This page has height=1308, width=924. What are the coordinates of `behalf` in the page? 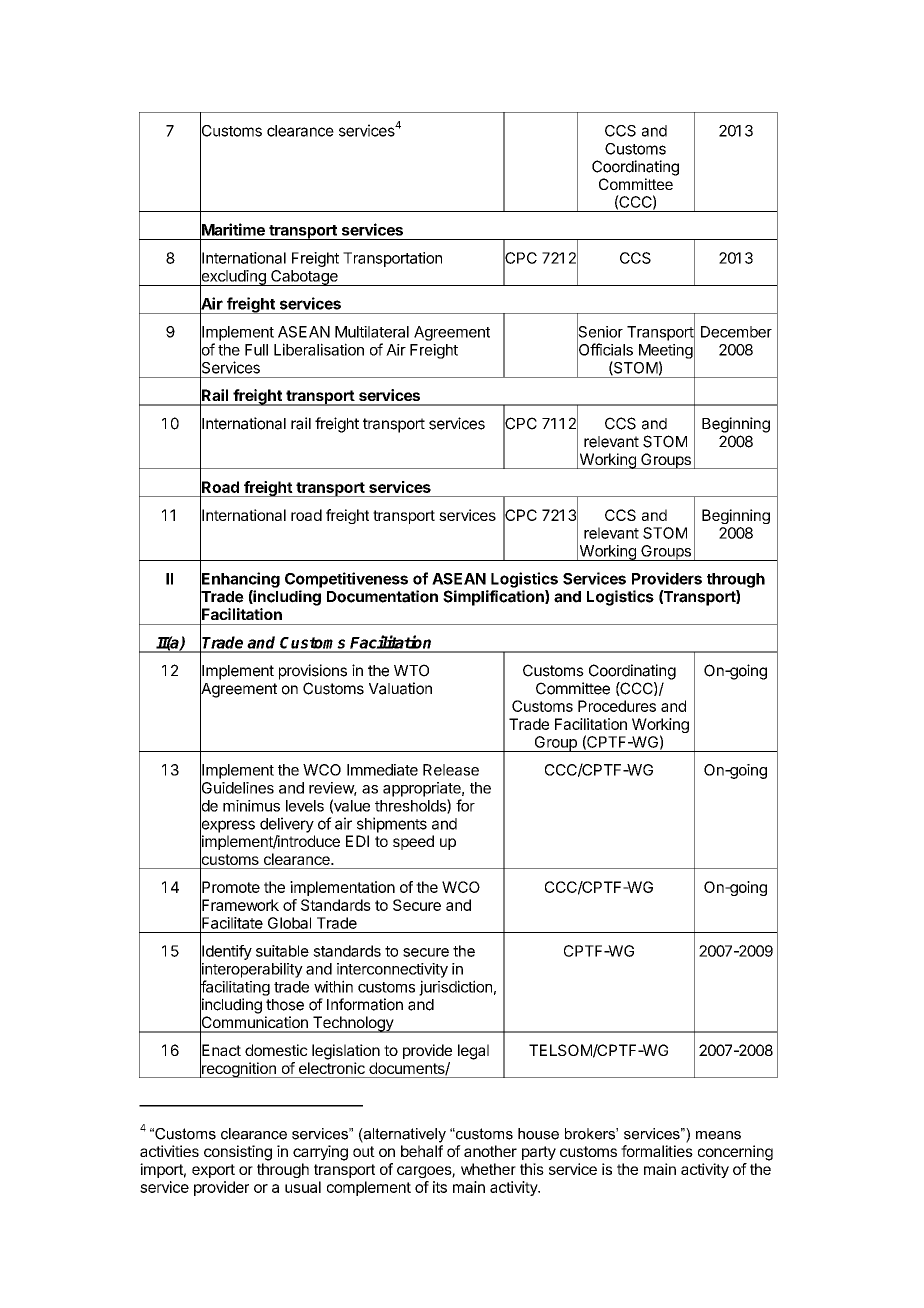 It's located at (422, 1151).
